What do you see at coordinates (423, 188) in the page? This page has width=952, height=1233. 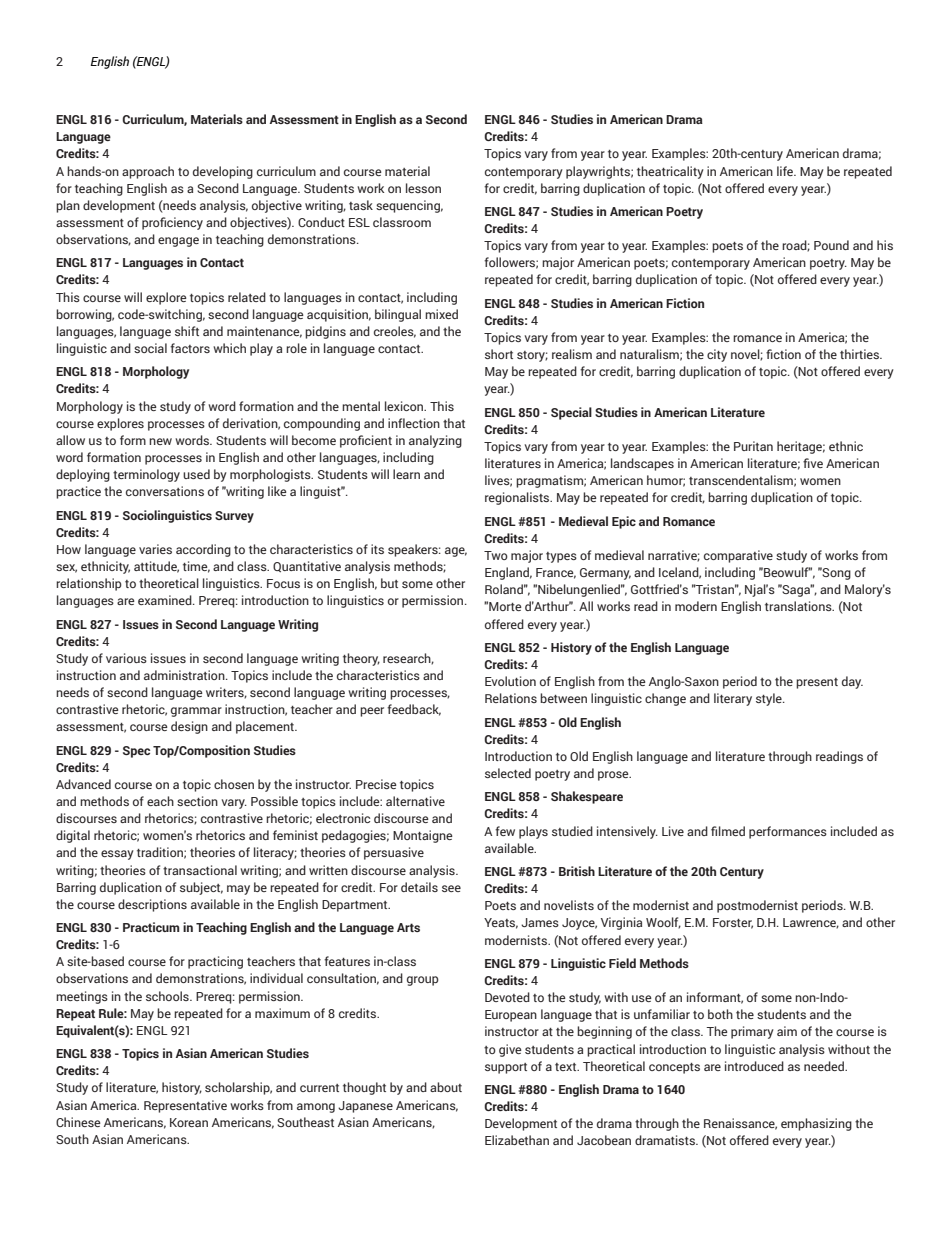 I see `lesson` at bounding box center [423, 188].
